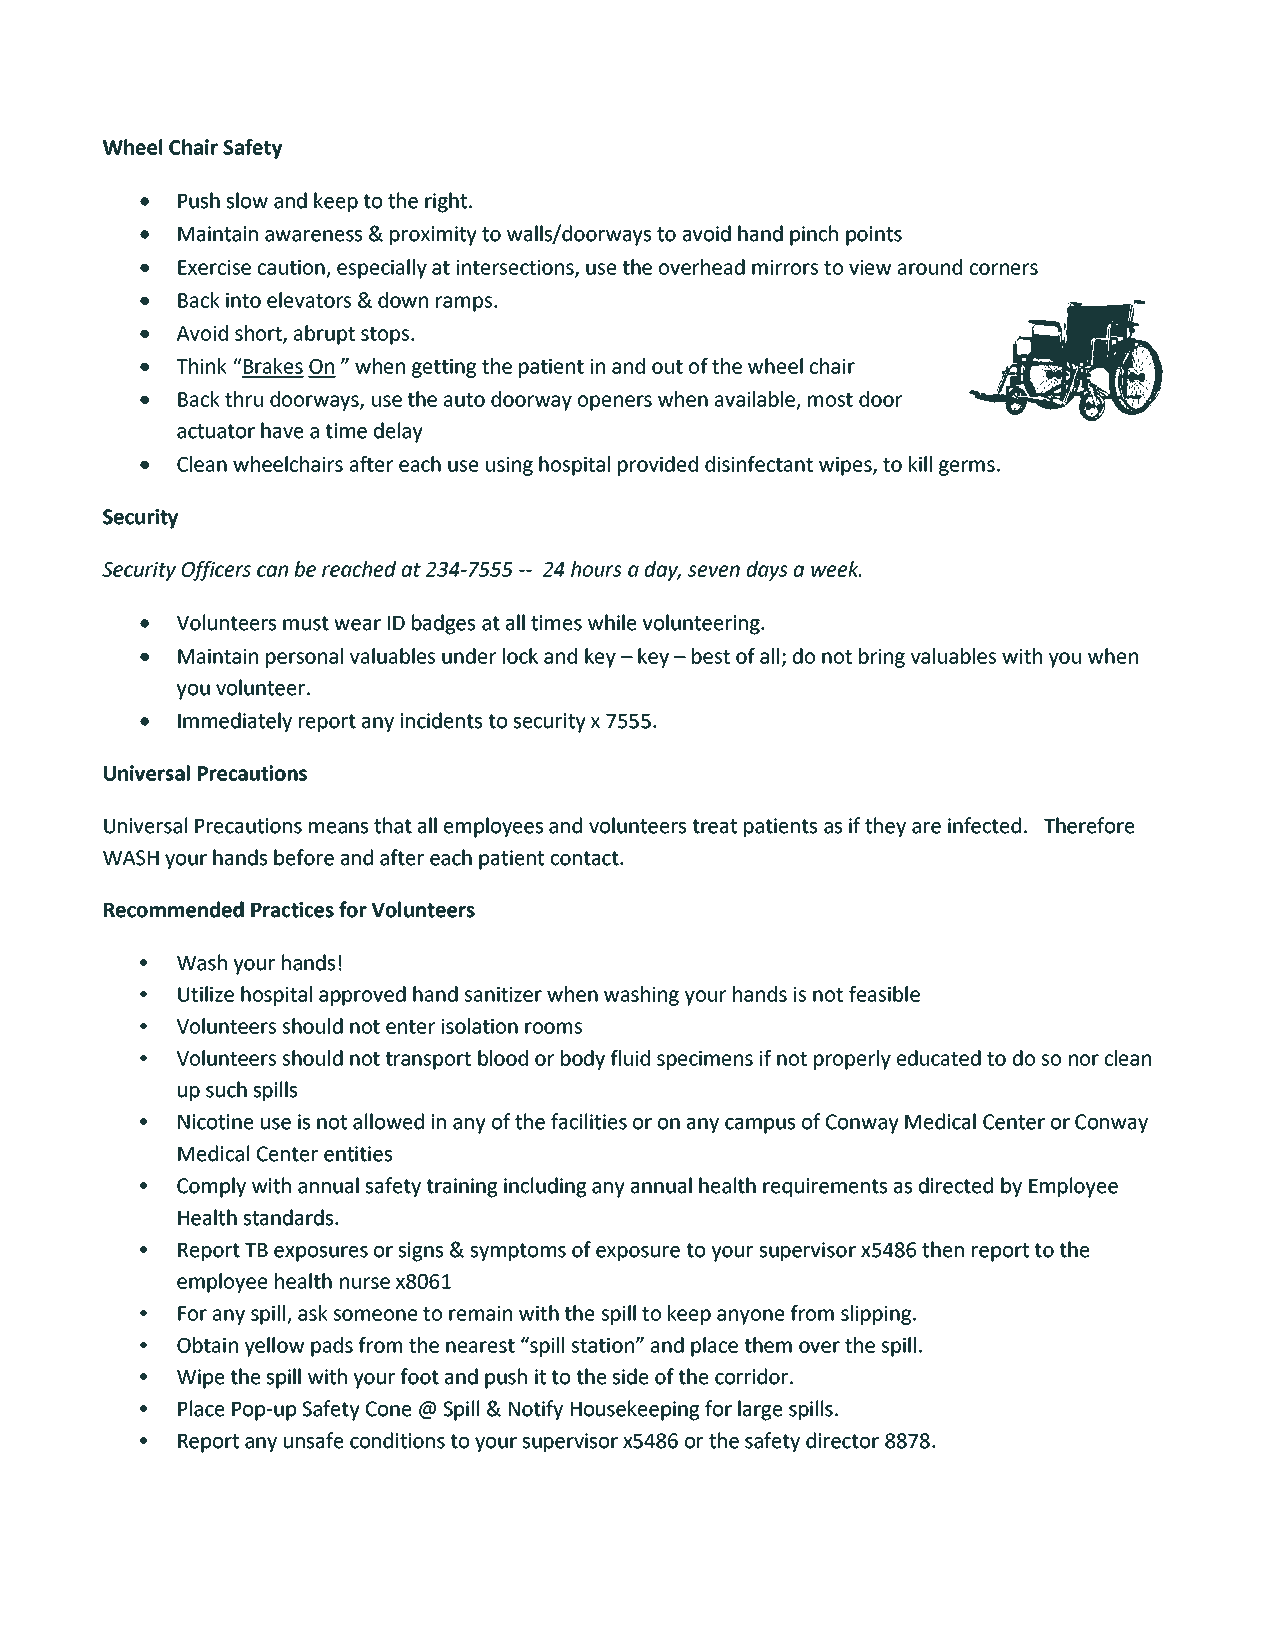  Describe the element at coordinates (939, 1058) in the screenshot. I see `educated` at that location.
